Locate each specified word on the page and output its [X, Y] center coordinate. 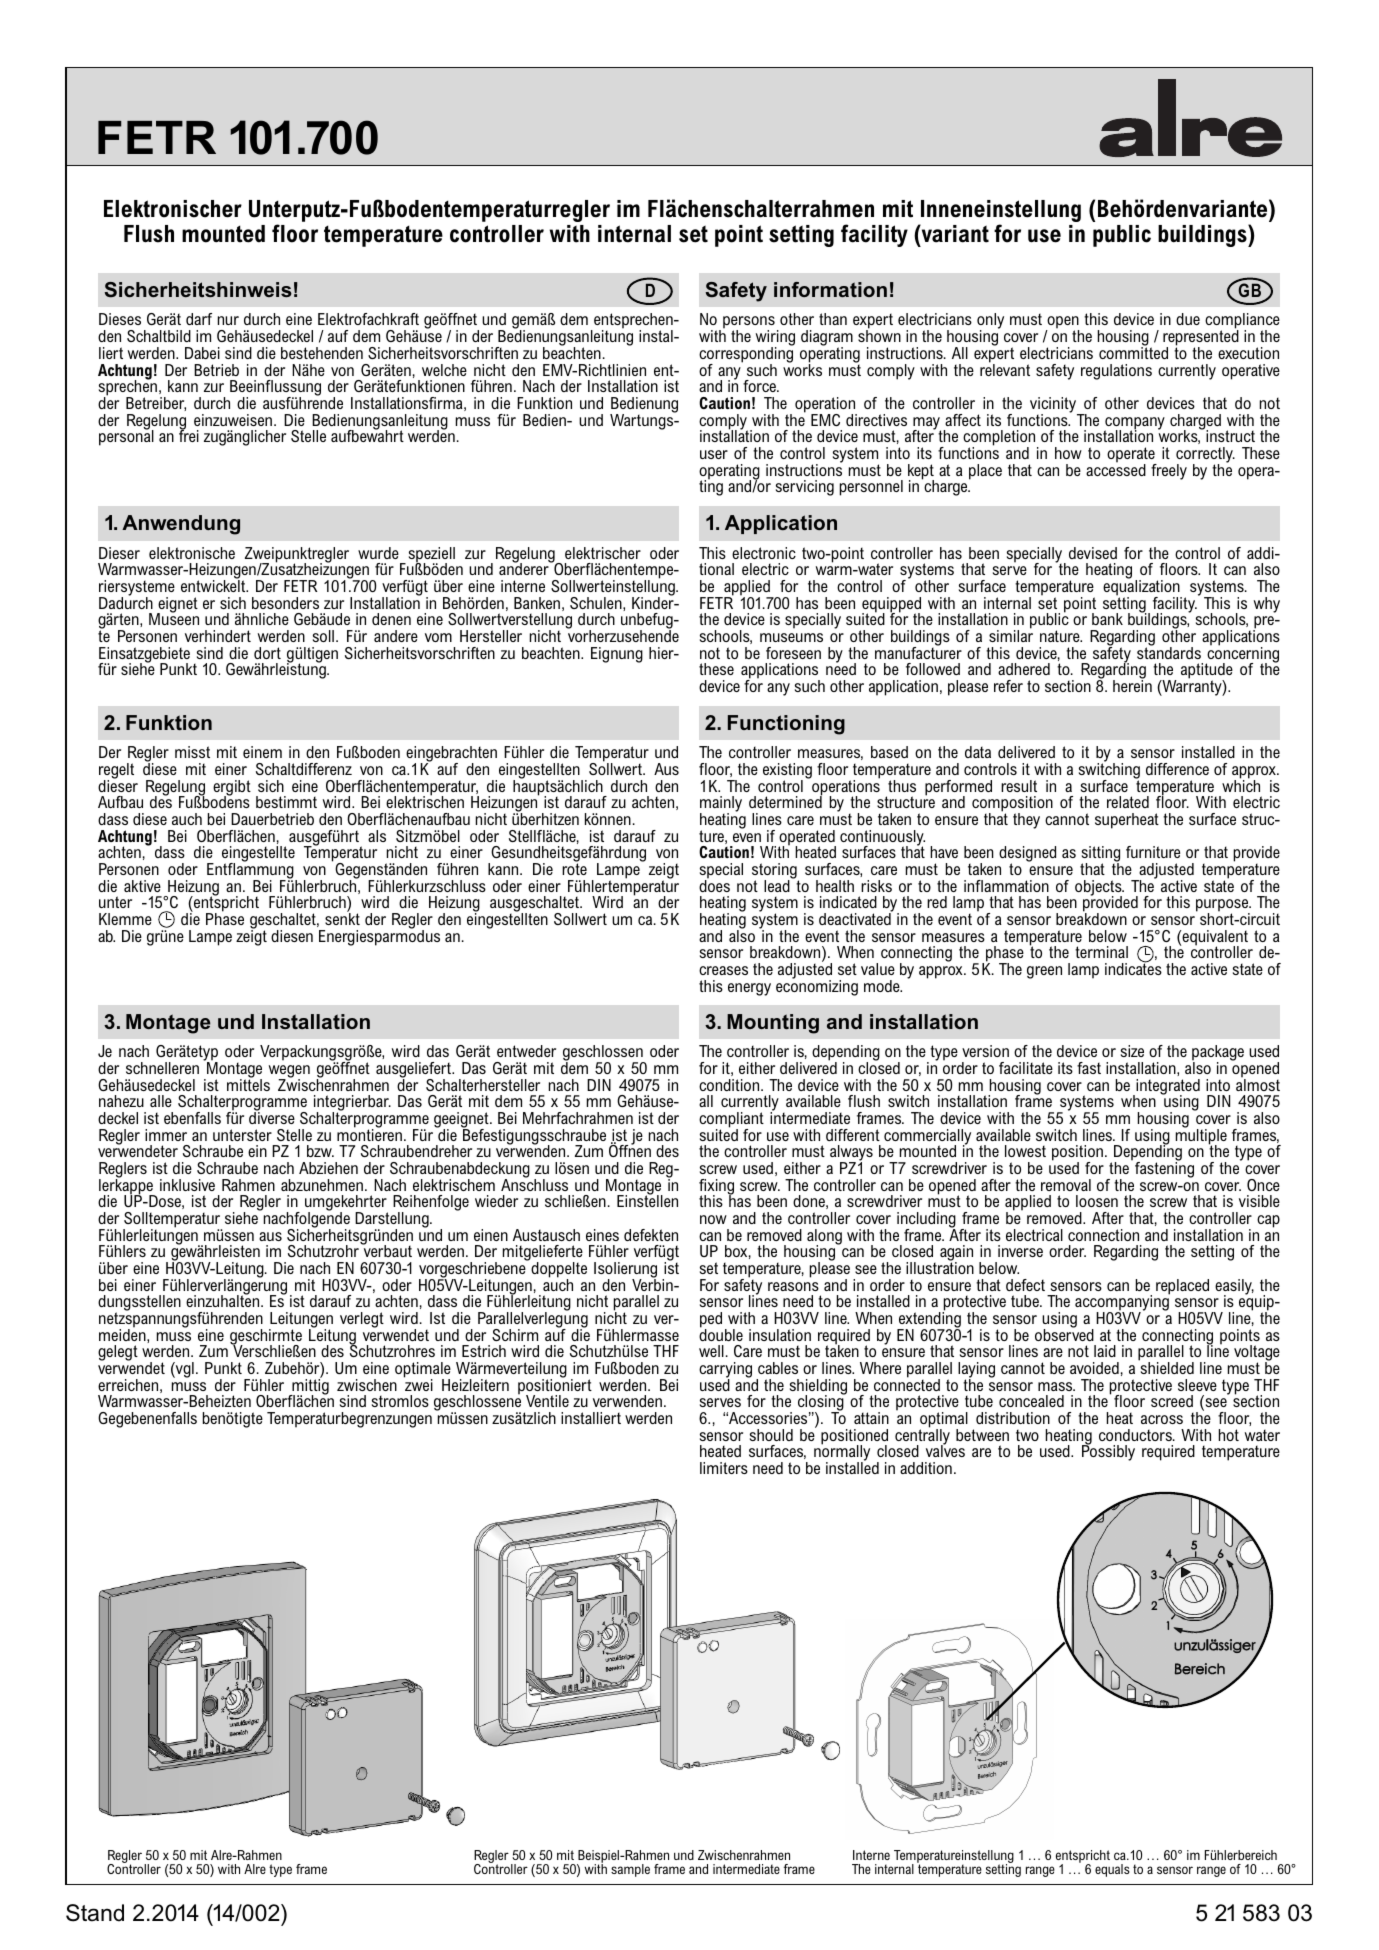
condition [730, 1085]
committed [1133, 352]
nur [228, 320]
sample [630, 1870]
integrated [1167, 1088]
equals [1112, 1870]
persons [749, 324]
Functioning [786, 725]
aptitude [1207, 672]
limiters [724, 1468]
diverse [272, 1117]
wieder [496, 1201]
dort [267, 653]
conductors [1136, 1435]
